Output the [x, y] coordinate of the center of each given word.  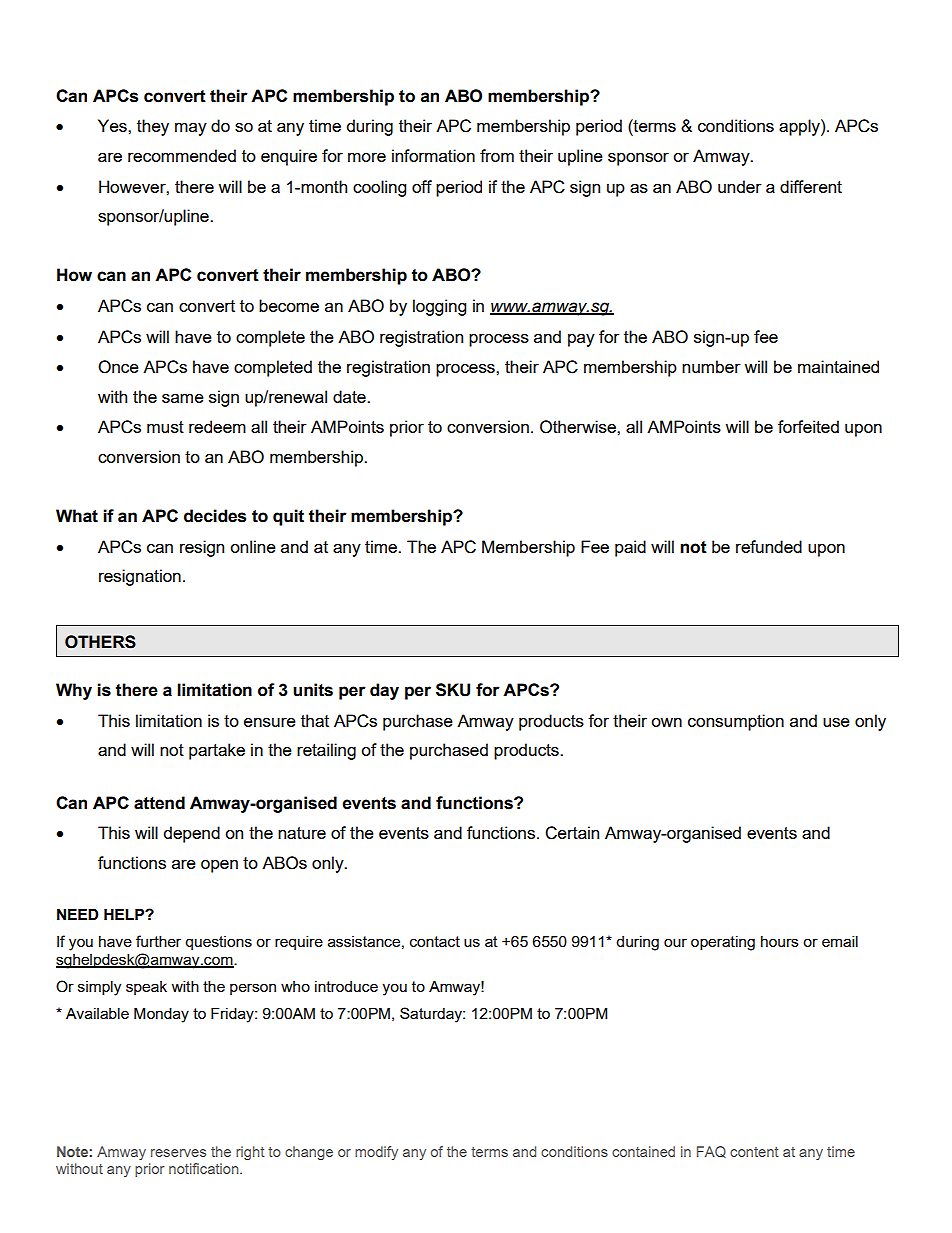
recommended [182, 155]
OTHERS [100, 642]
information [433, 155]
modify [376, 1153]
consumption [736, 722]
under [740, 186]
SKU [453, 690]
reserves [178, 1153]
